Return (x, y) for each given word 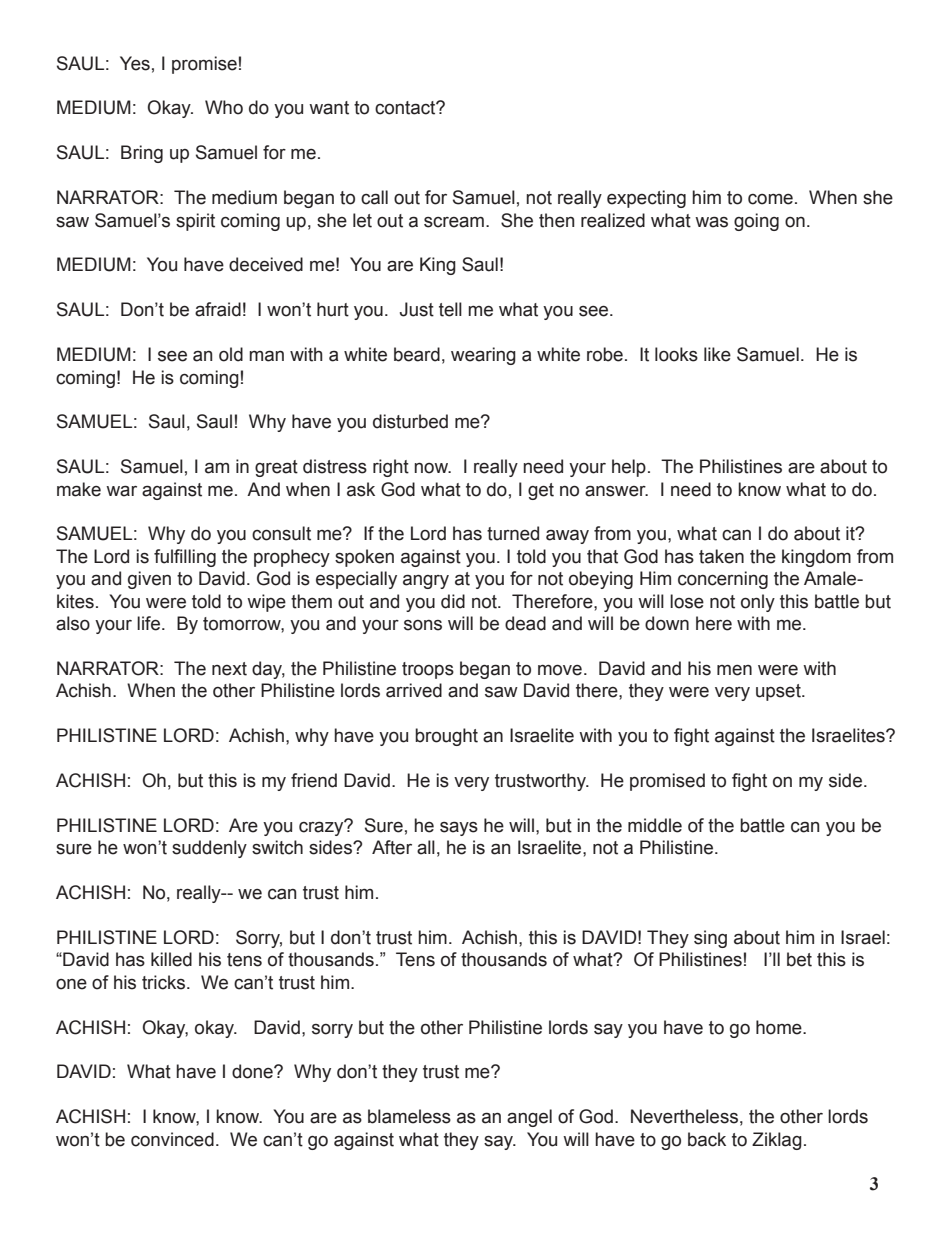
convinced (172, 1139)
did (453, 601)
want (329, 108)
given (149, 580)
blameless (409, 1116)
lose (687, 601)
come (770, 199)
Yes (135, 63)
